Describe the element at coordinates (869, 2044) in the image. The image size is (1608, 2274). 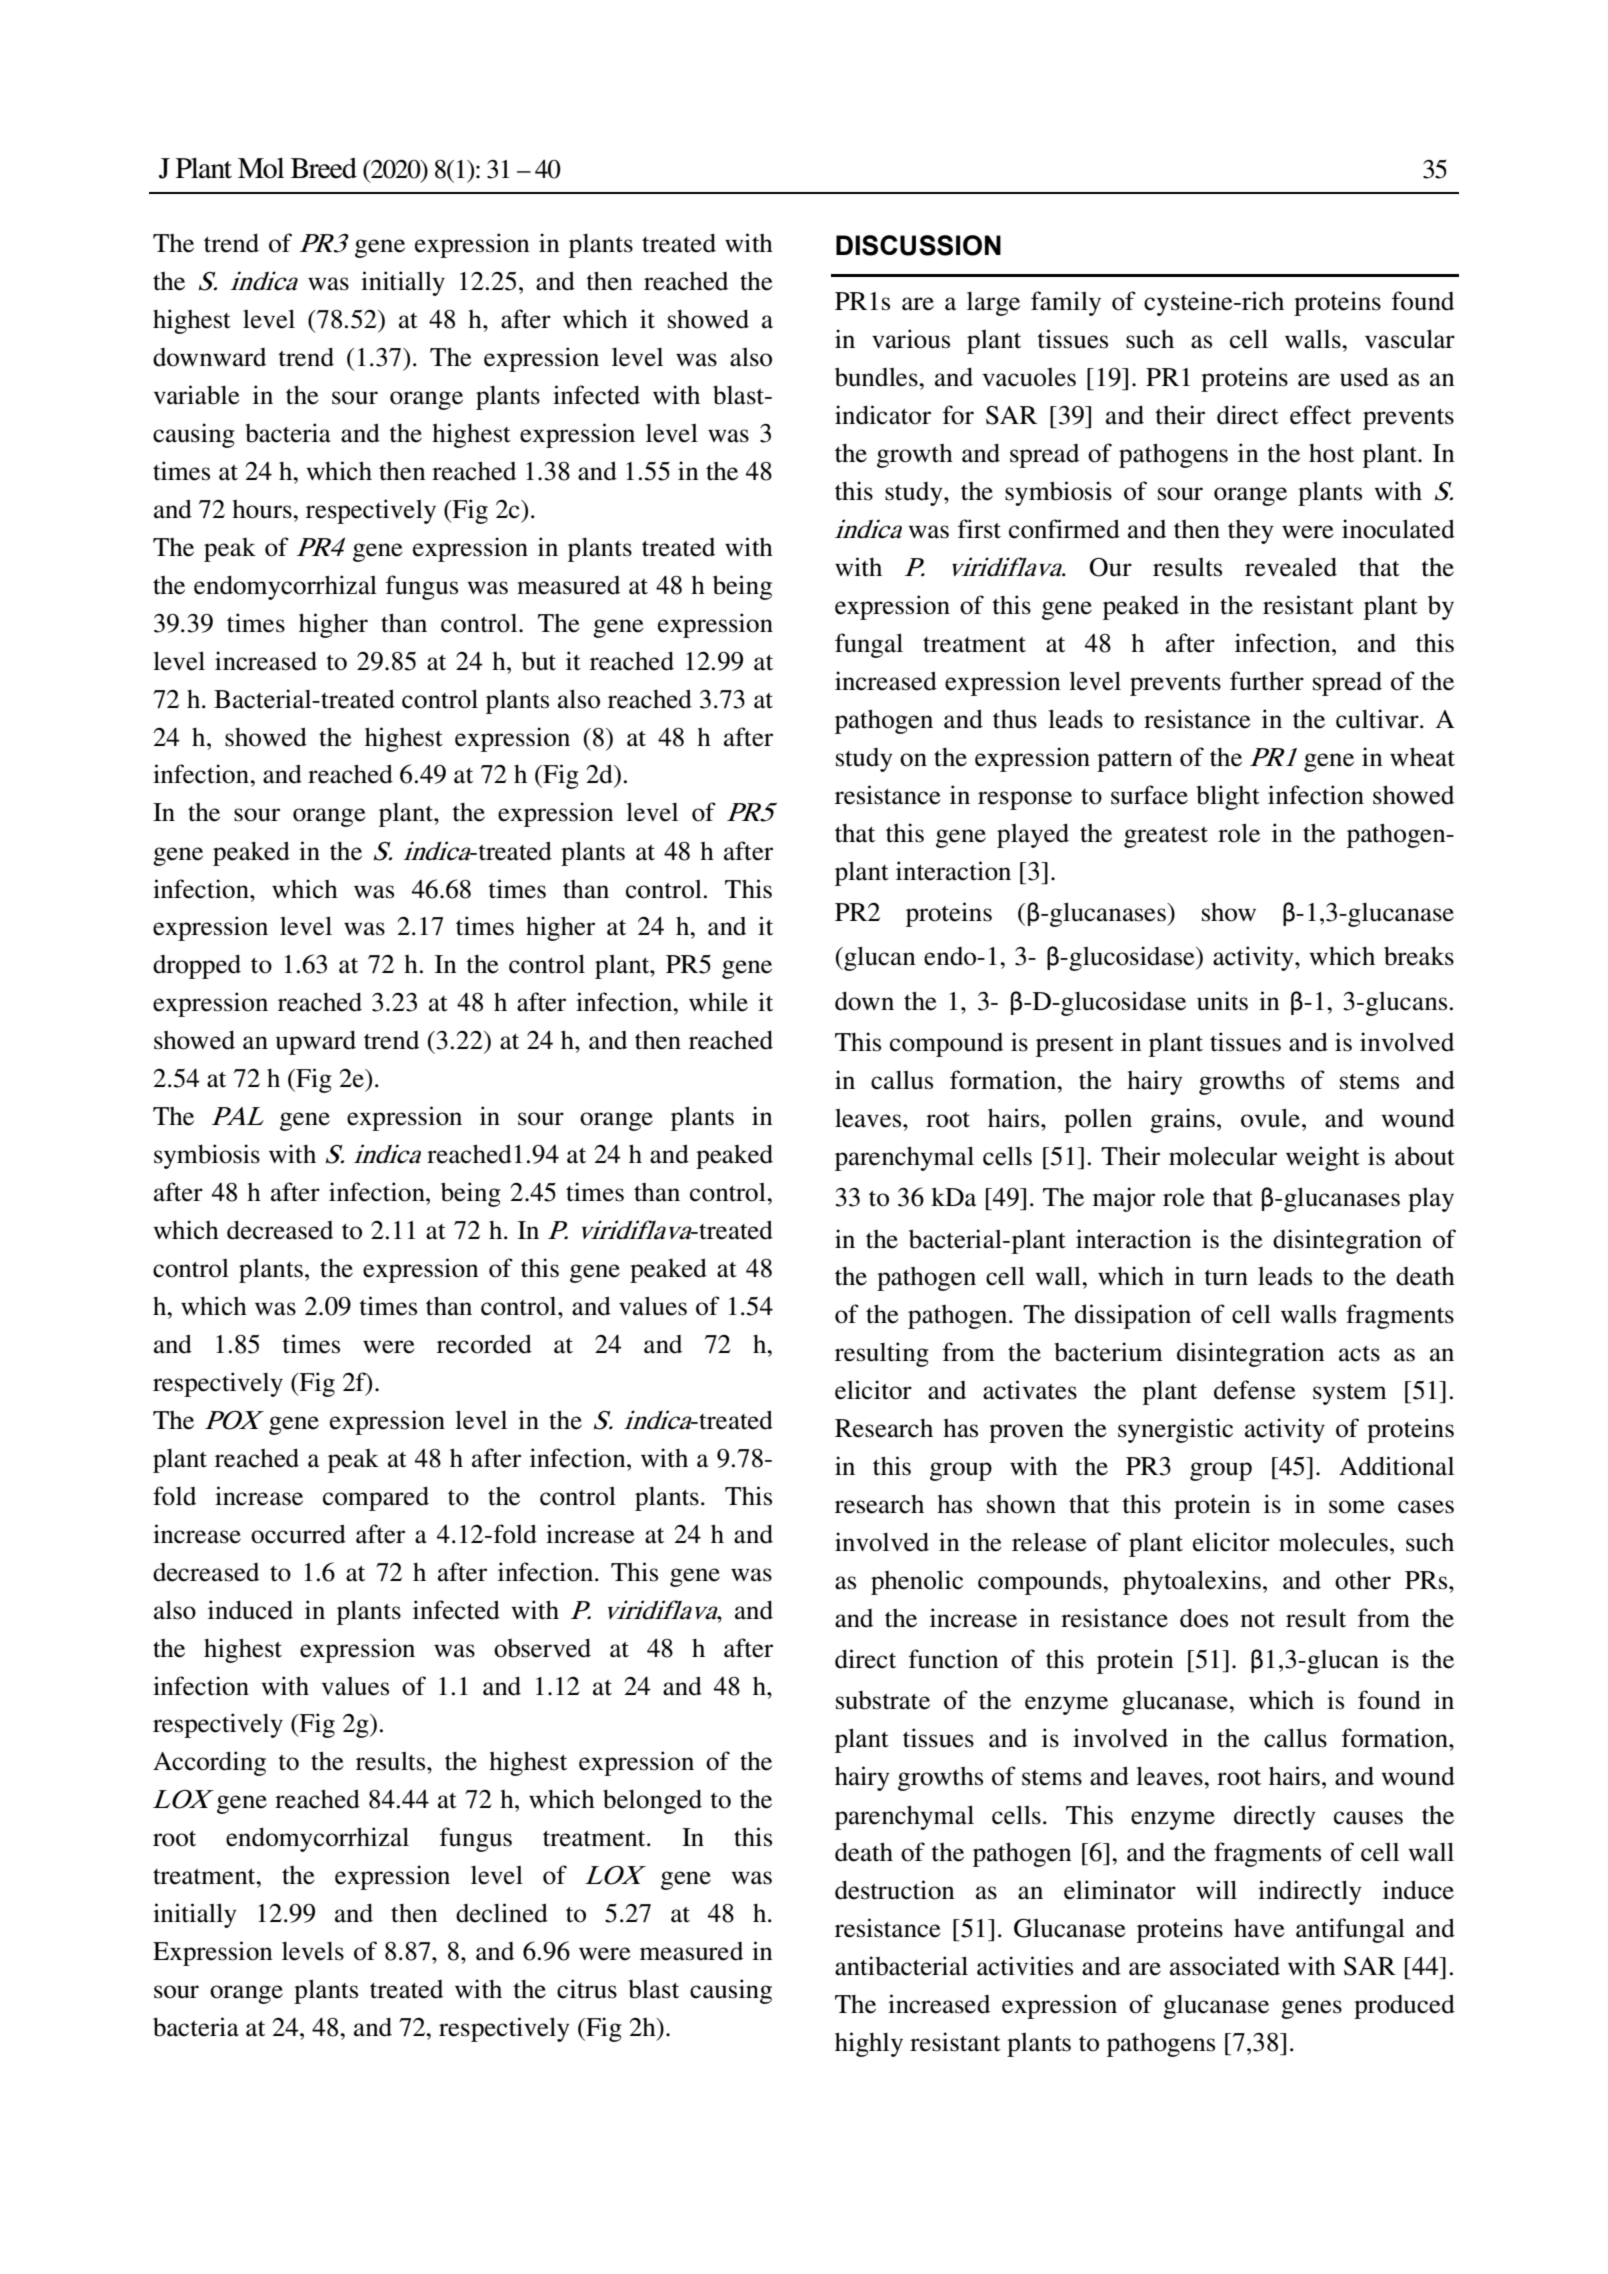
I see `highly` at that location.
